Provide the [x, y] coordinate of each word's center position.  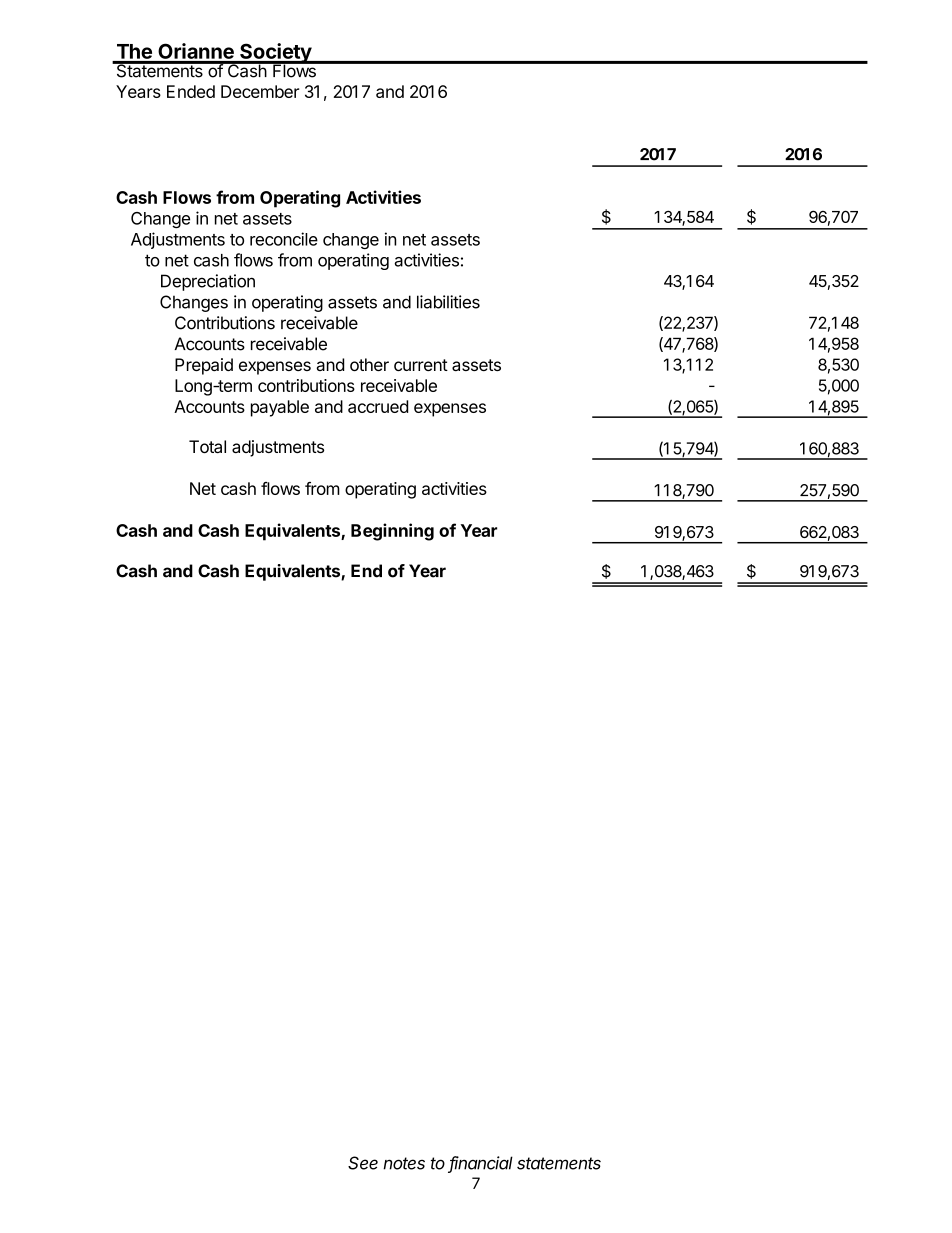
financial [480, 1164]
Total [207, 446]
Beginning [392, 532]
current [421, 365]
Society [275, 54]
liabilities [448, 302]
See [363, 1163]
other [369, 364]
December [260, 91]
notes [404, 1163]
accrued [378, 406]
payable [280, 408]
